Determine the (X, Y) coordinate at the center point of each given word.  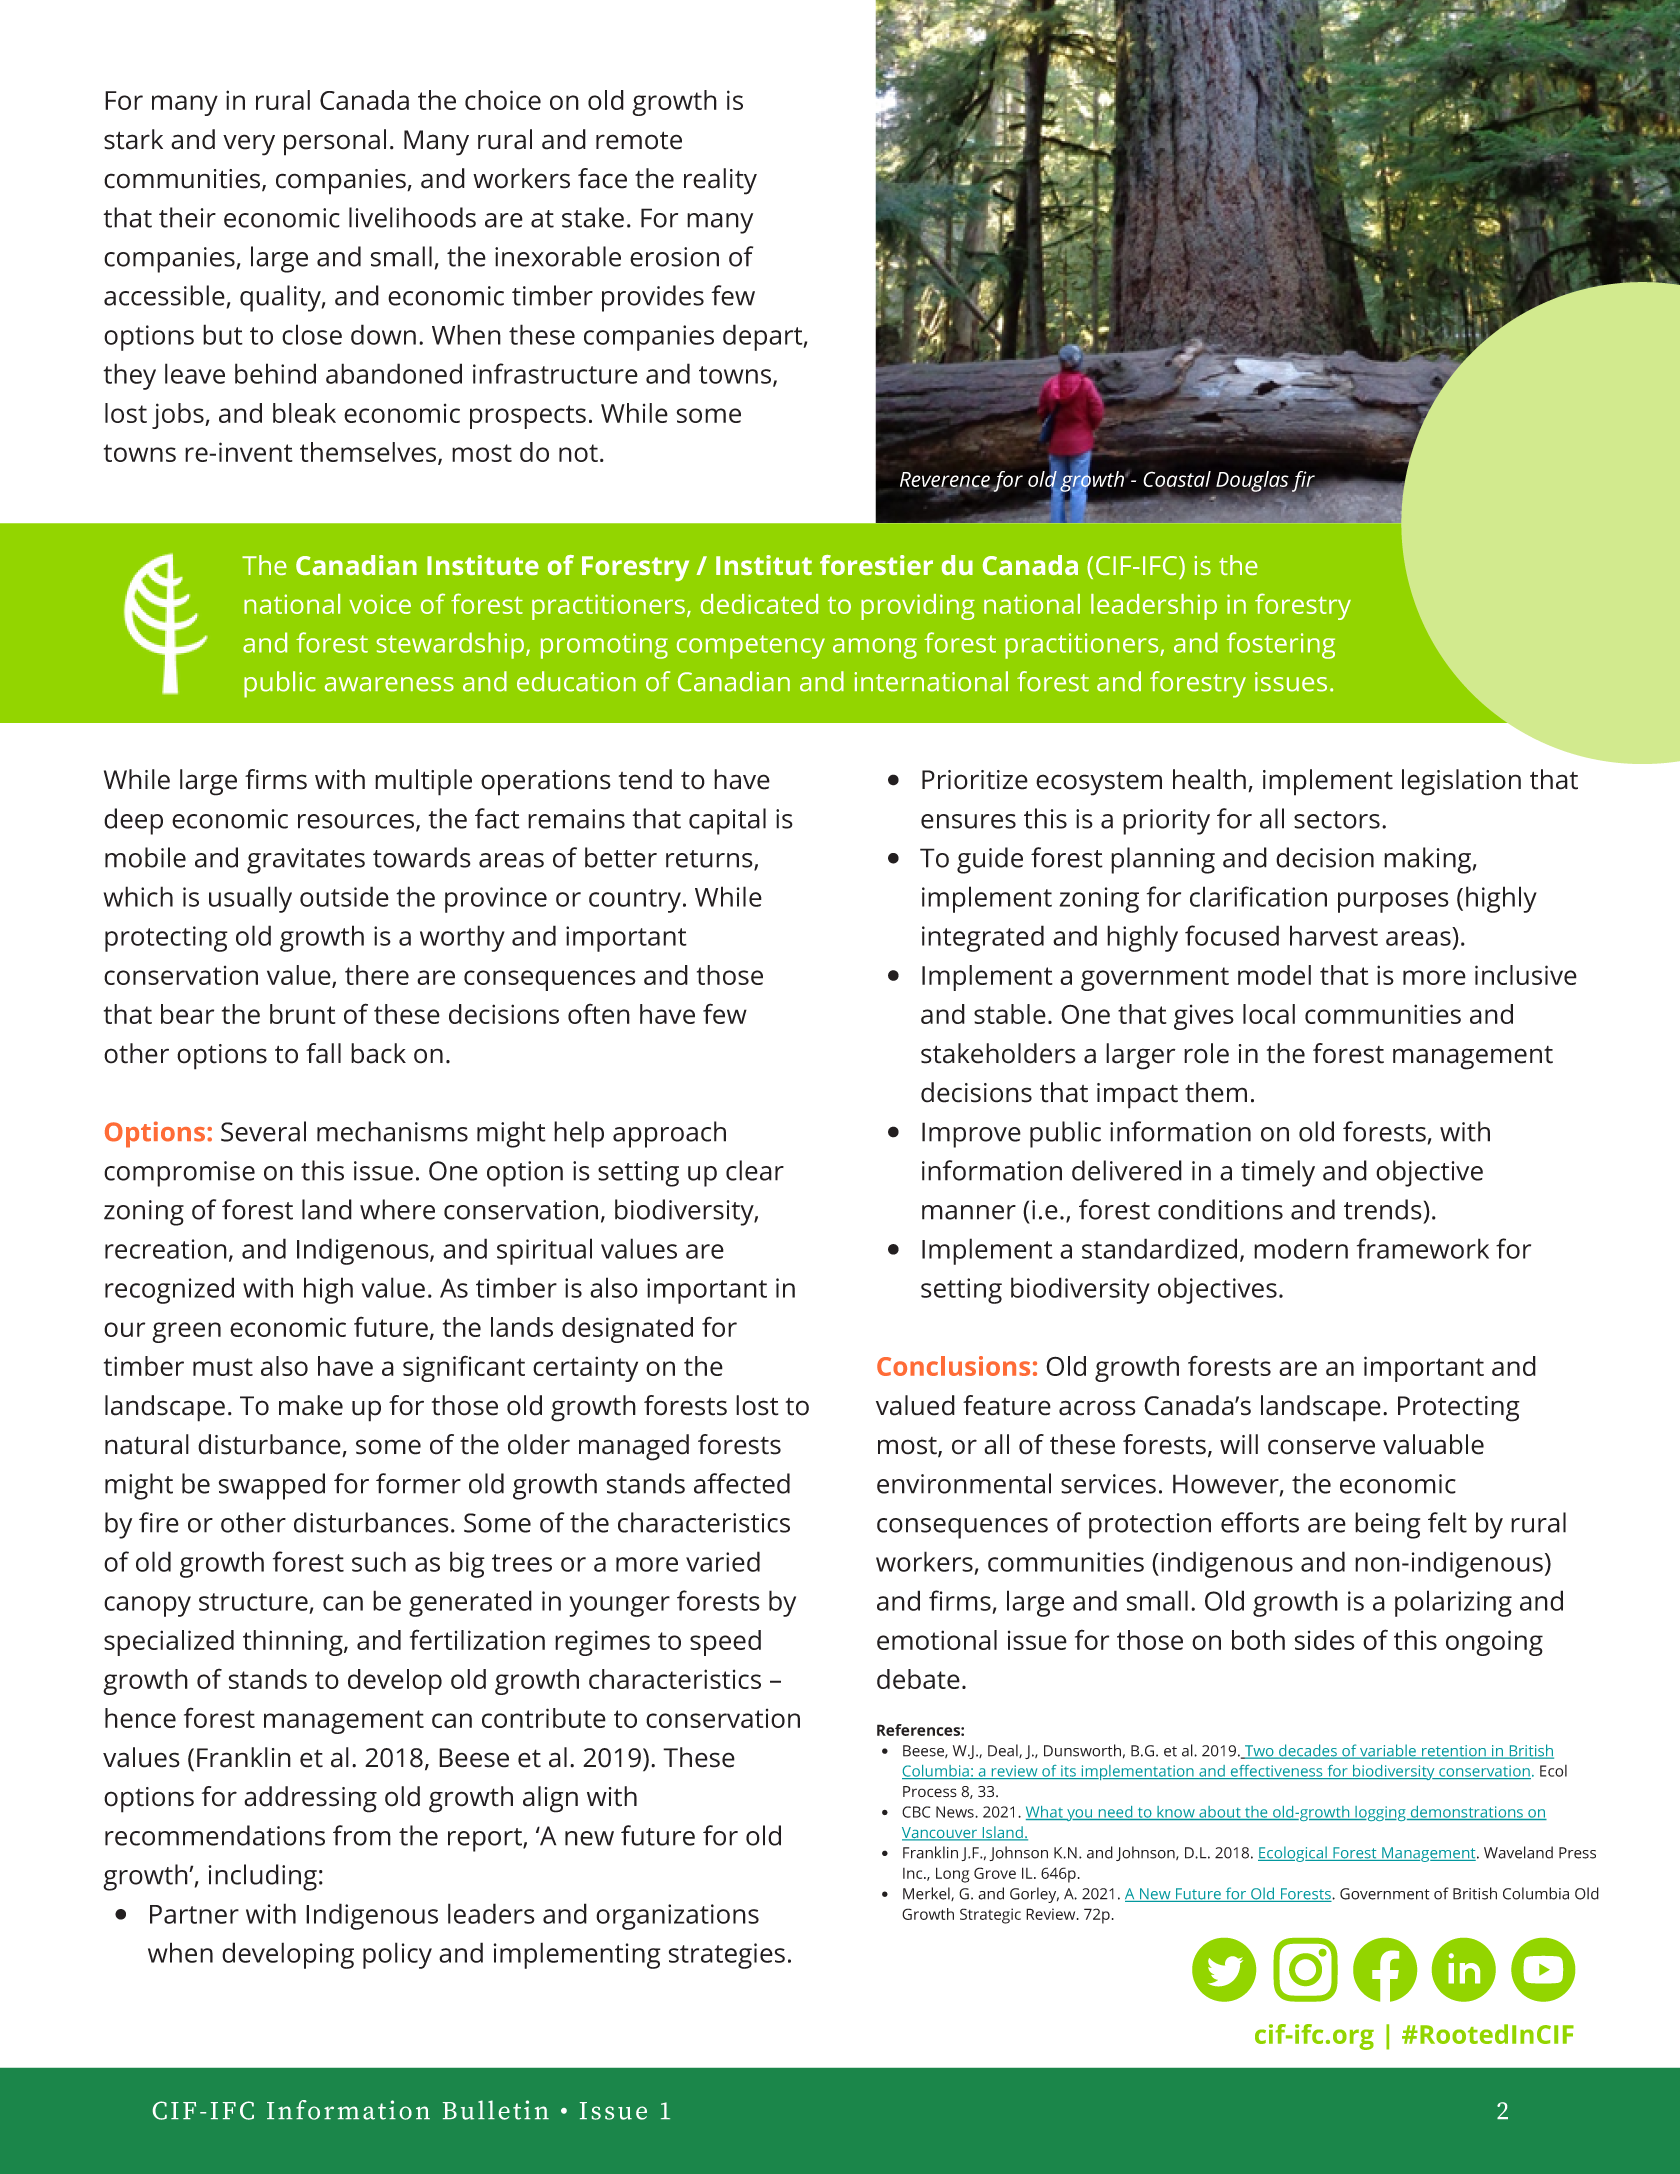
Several (263, 1131)
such (379, 1561)
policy (397, 1955)
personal (335, 142)
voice (380, 604)
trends (1383, 1209)
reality (720, 181)
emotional (937, 1640)
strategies (727, 1956)
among (875, 648)
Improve (971, 1135)
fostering (1281, 645)
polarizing (1453, 1603)
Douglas (1253, 482)
